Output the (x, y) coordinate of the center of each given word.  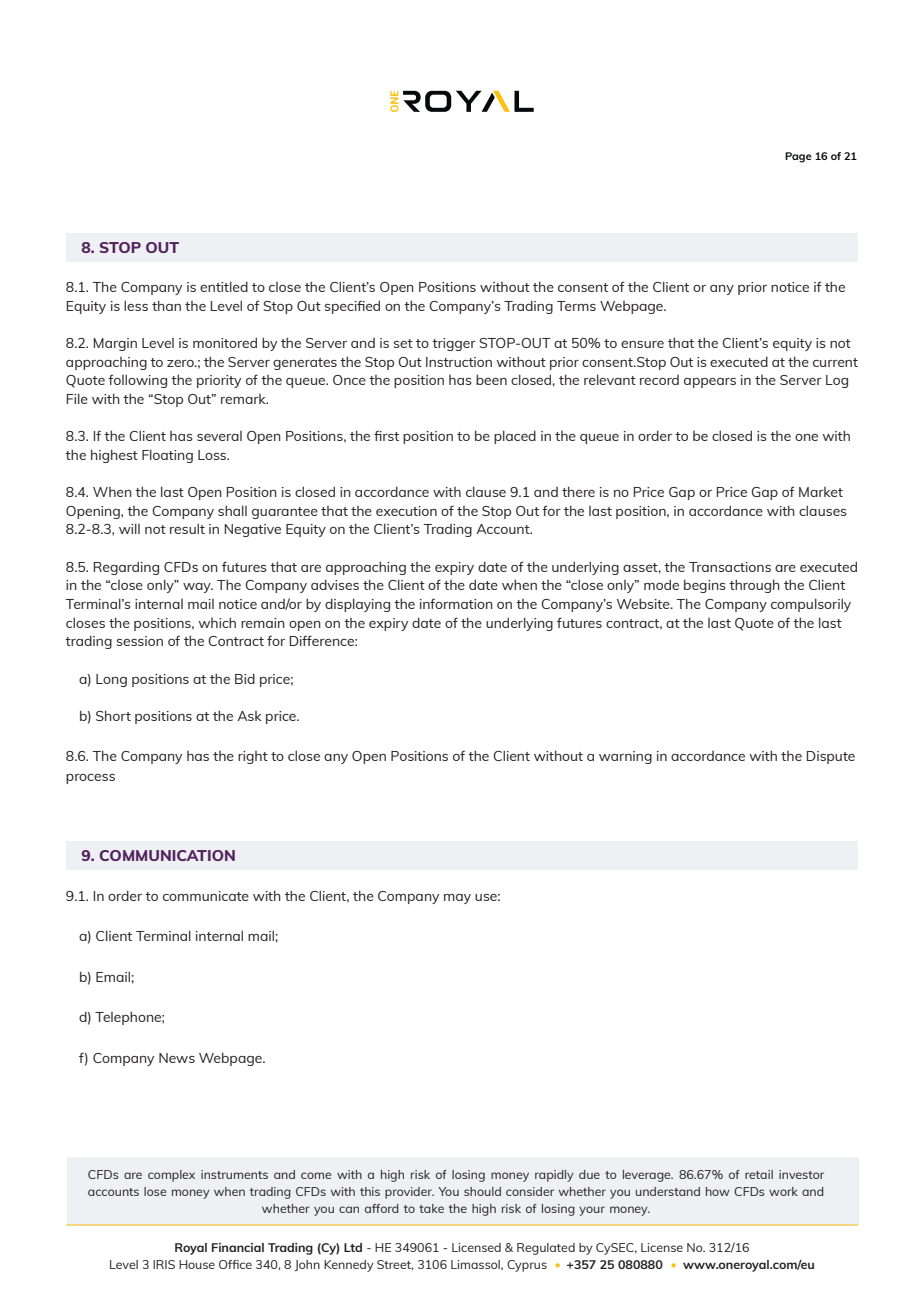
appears (710, 383)
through (754, 586)
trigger (454, 344)
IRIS (164, 1264)
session (140, 641)
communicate (206, 896)
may (457, 899)
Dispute (830, 757)
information (456, 603)
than (166, 305)
